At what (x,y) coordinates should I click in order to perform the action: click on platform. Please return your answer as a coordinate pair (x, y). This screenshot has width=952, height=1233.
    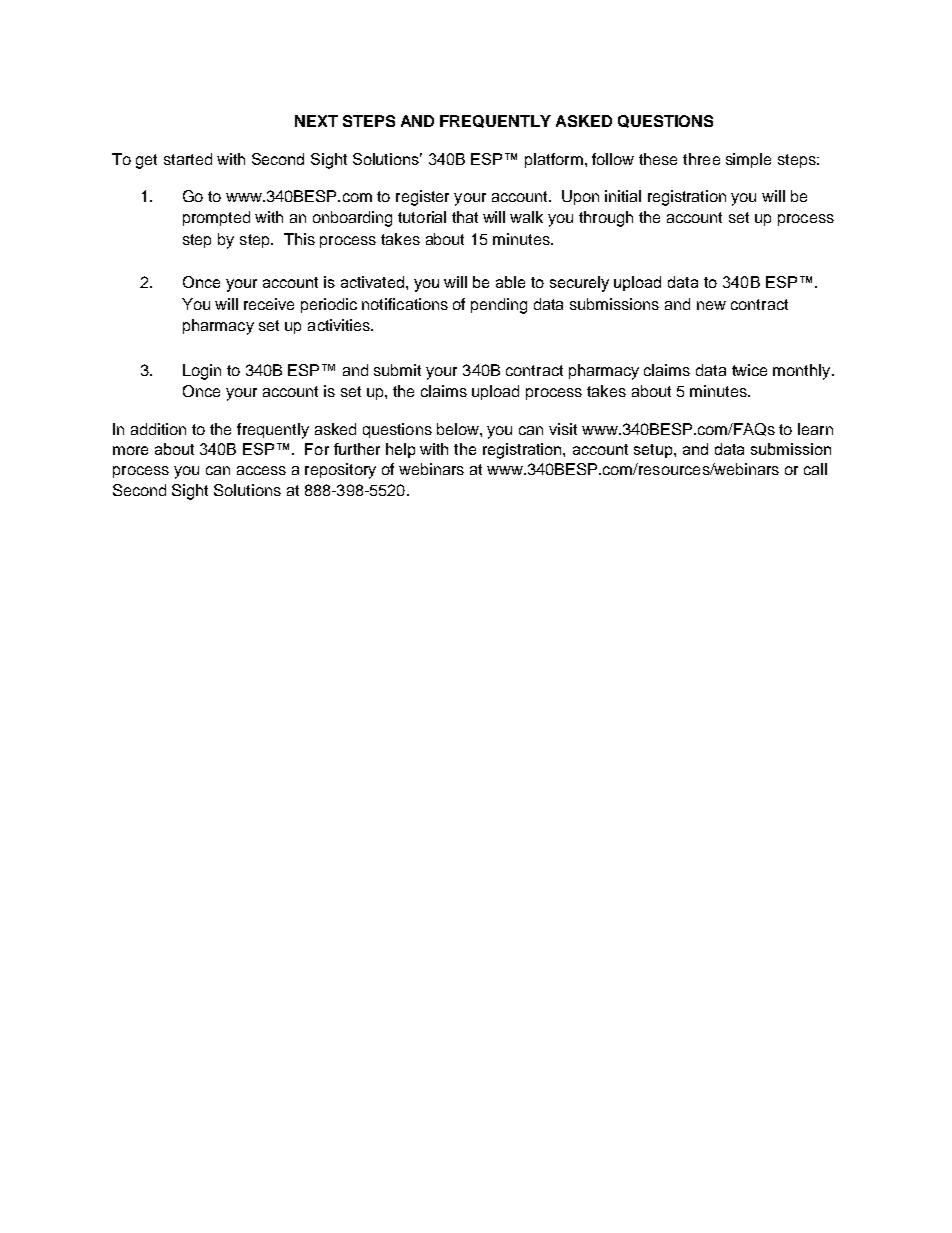
    Looking at the image, I should click on (554, 160).
